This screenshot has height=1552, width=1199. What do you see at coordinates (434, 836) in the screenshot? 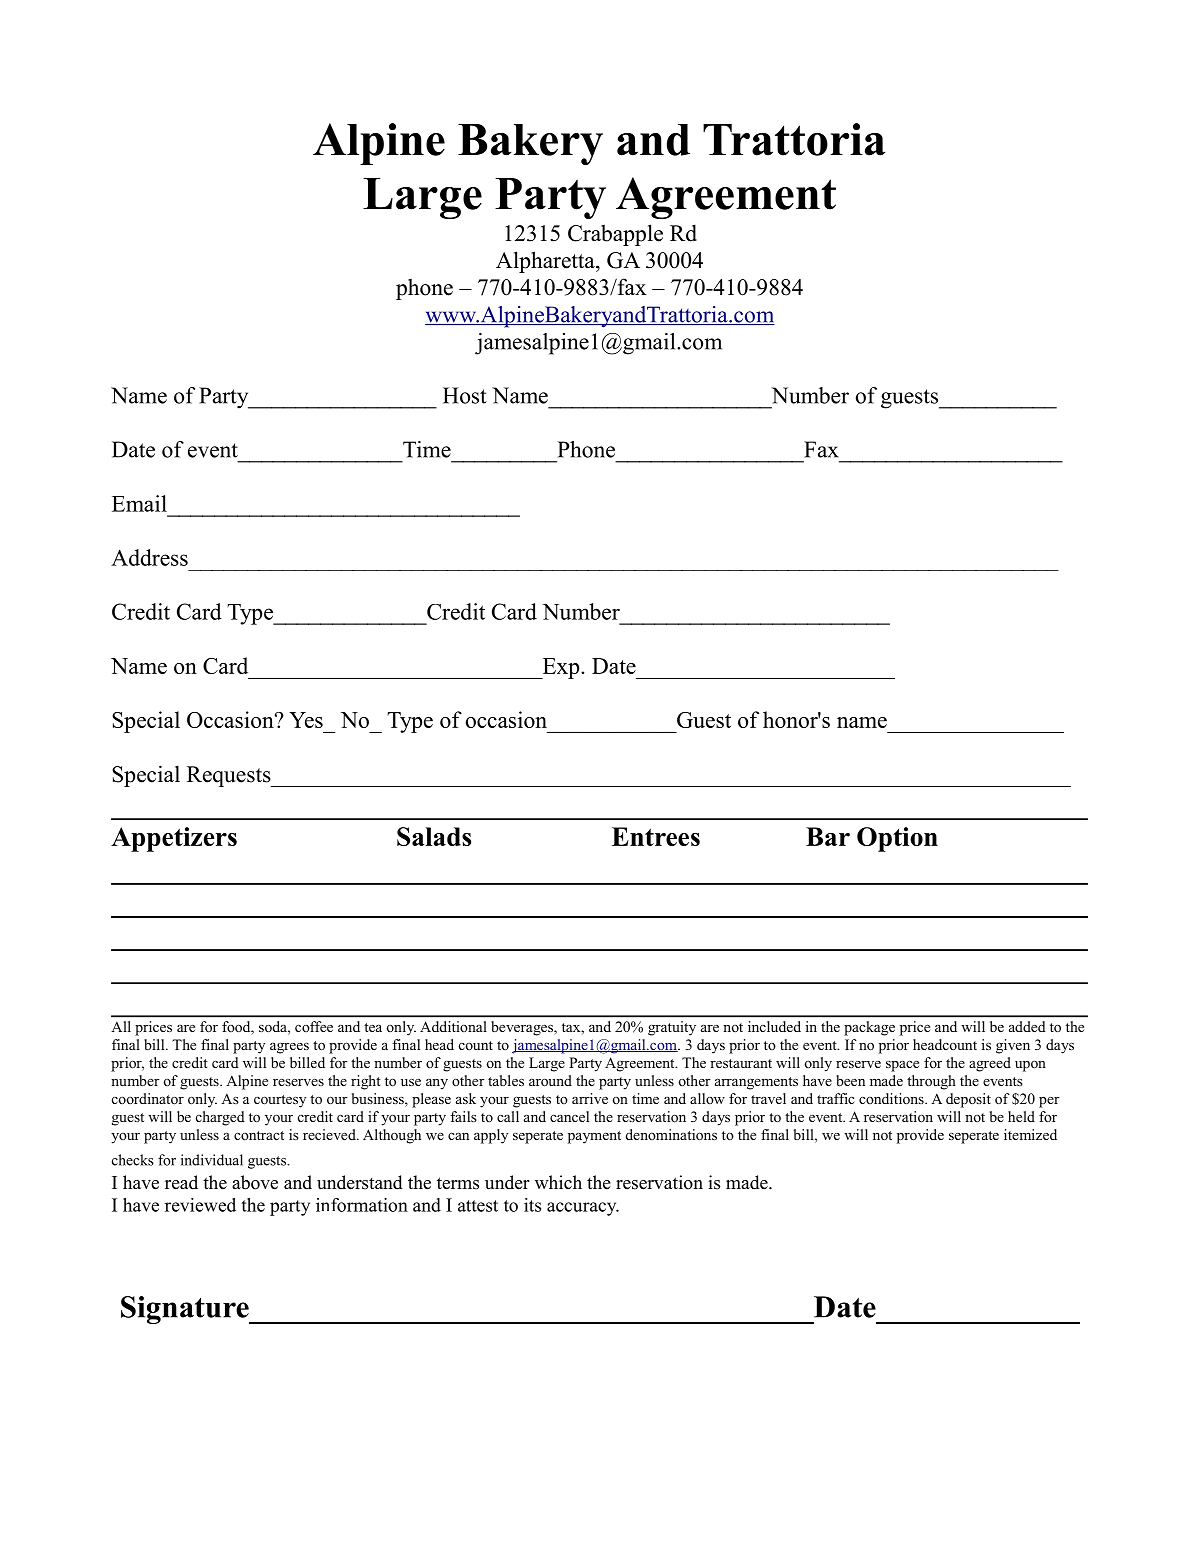
I see `Salads` at bounding box center [434, 836].
